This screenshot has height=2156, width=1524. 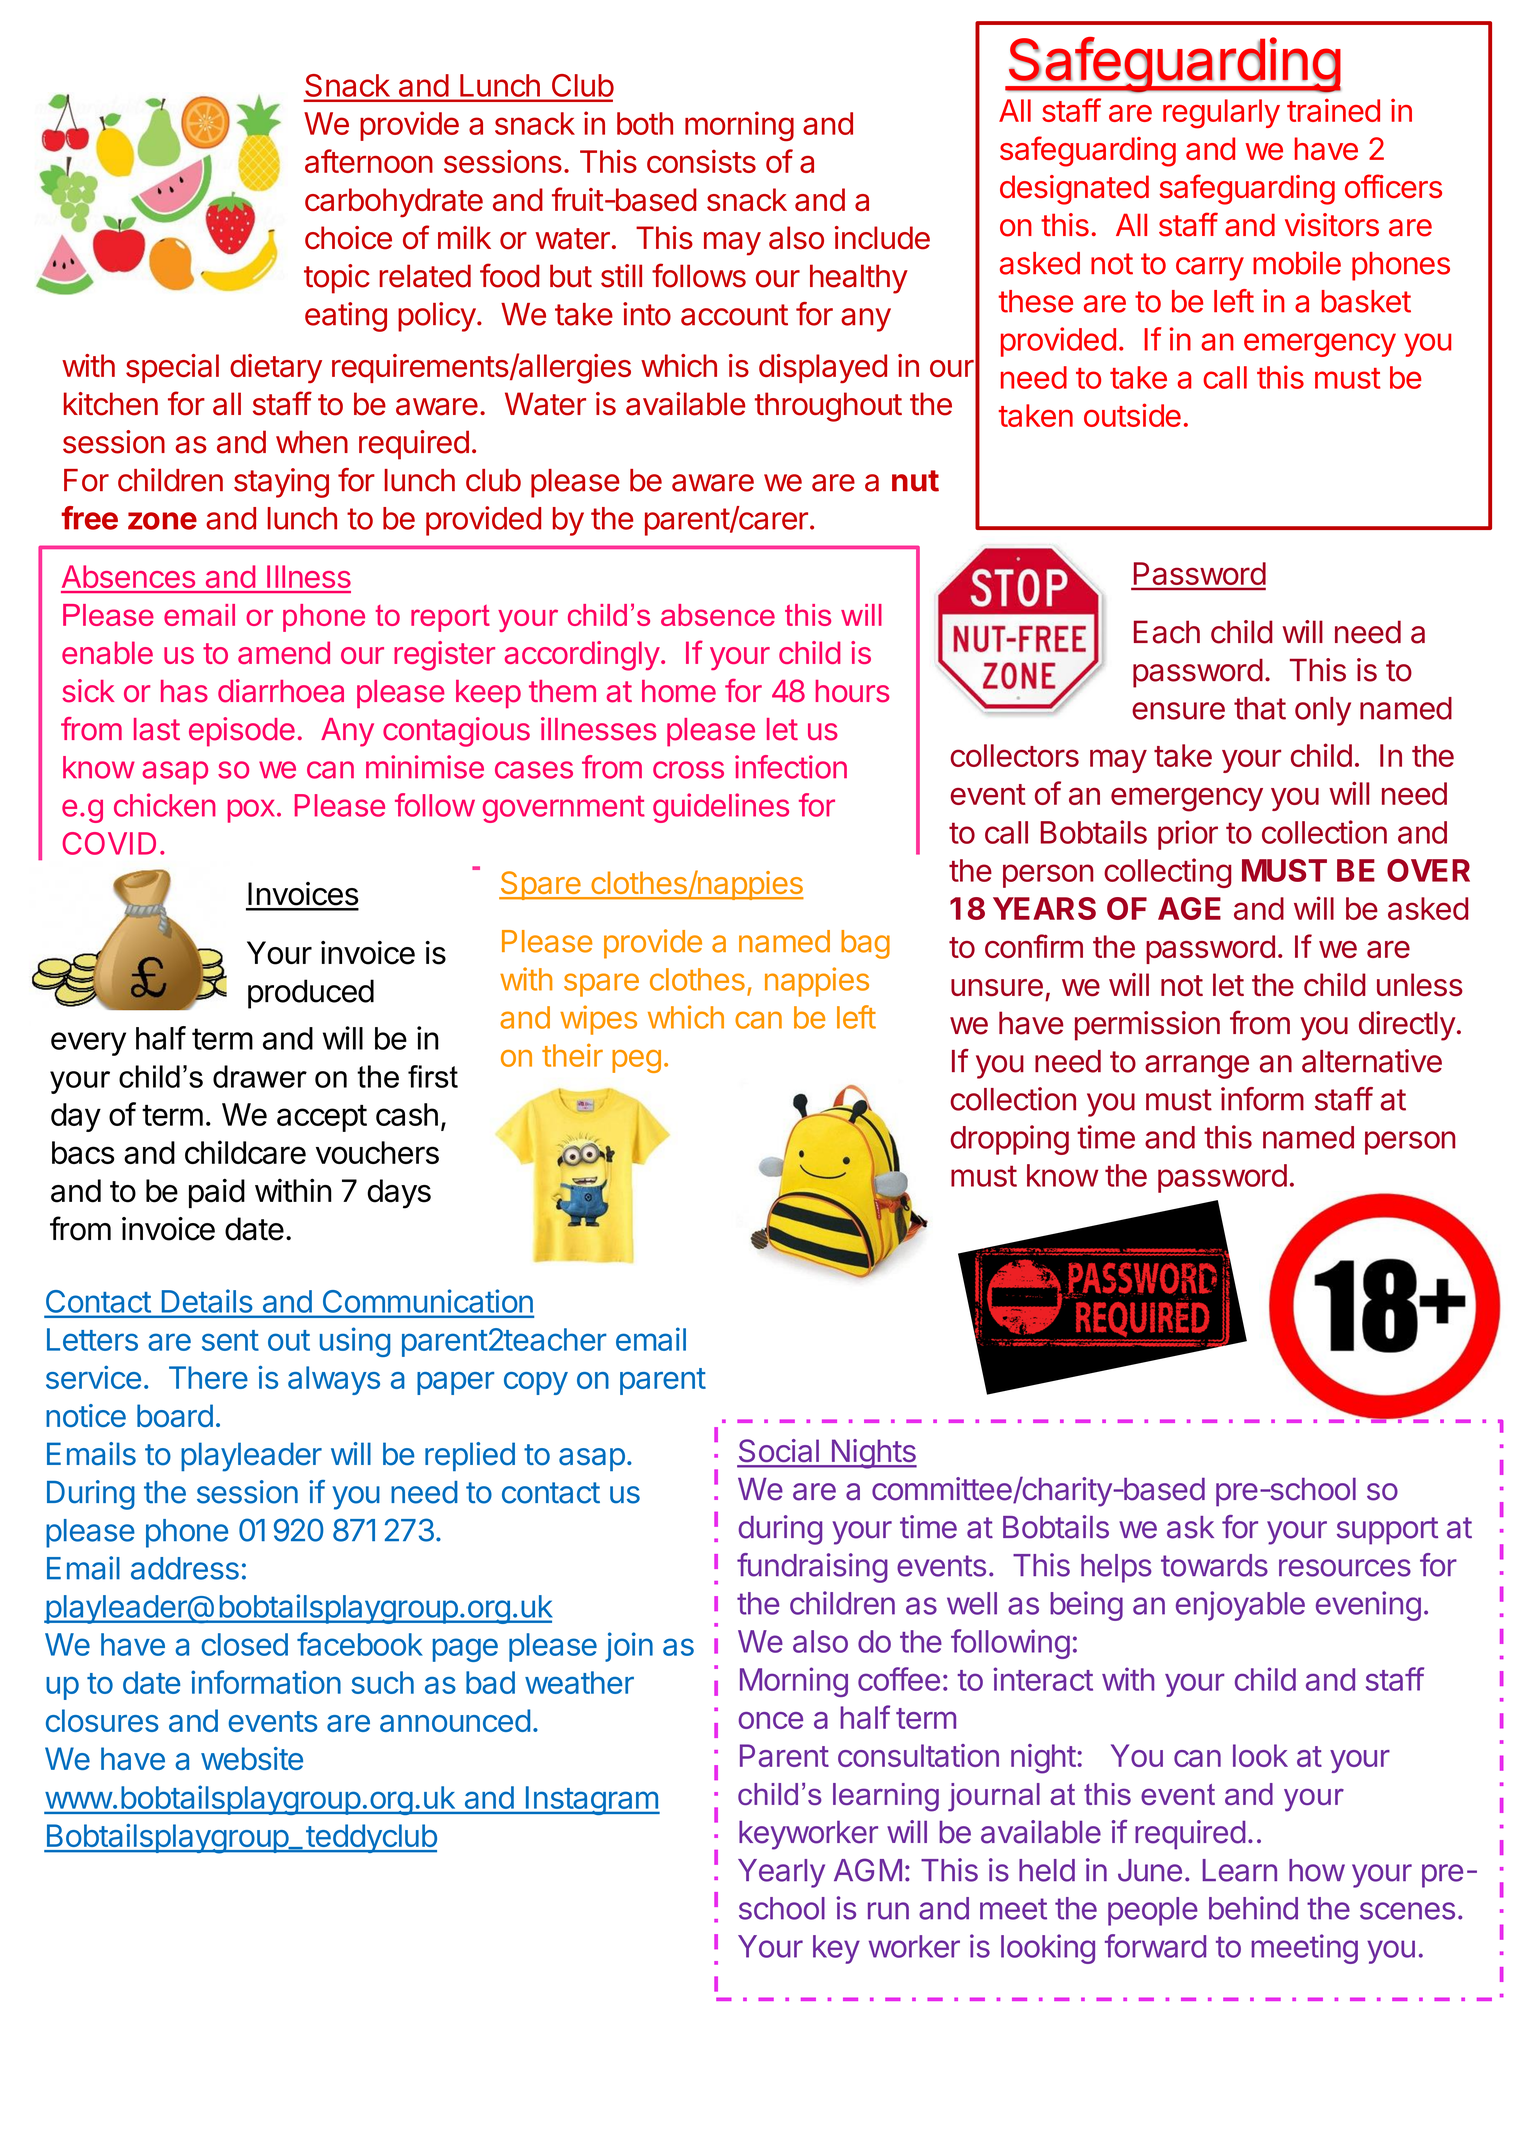 I want to click on consists, so click(x=701, y=161).
